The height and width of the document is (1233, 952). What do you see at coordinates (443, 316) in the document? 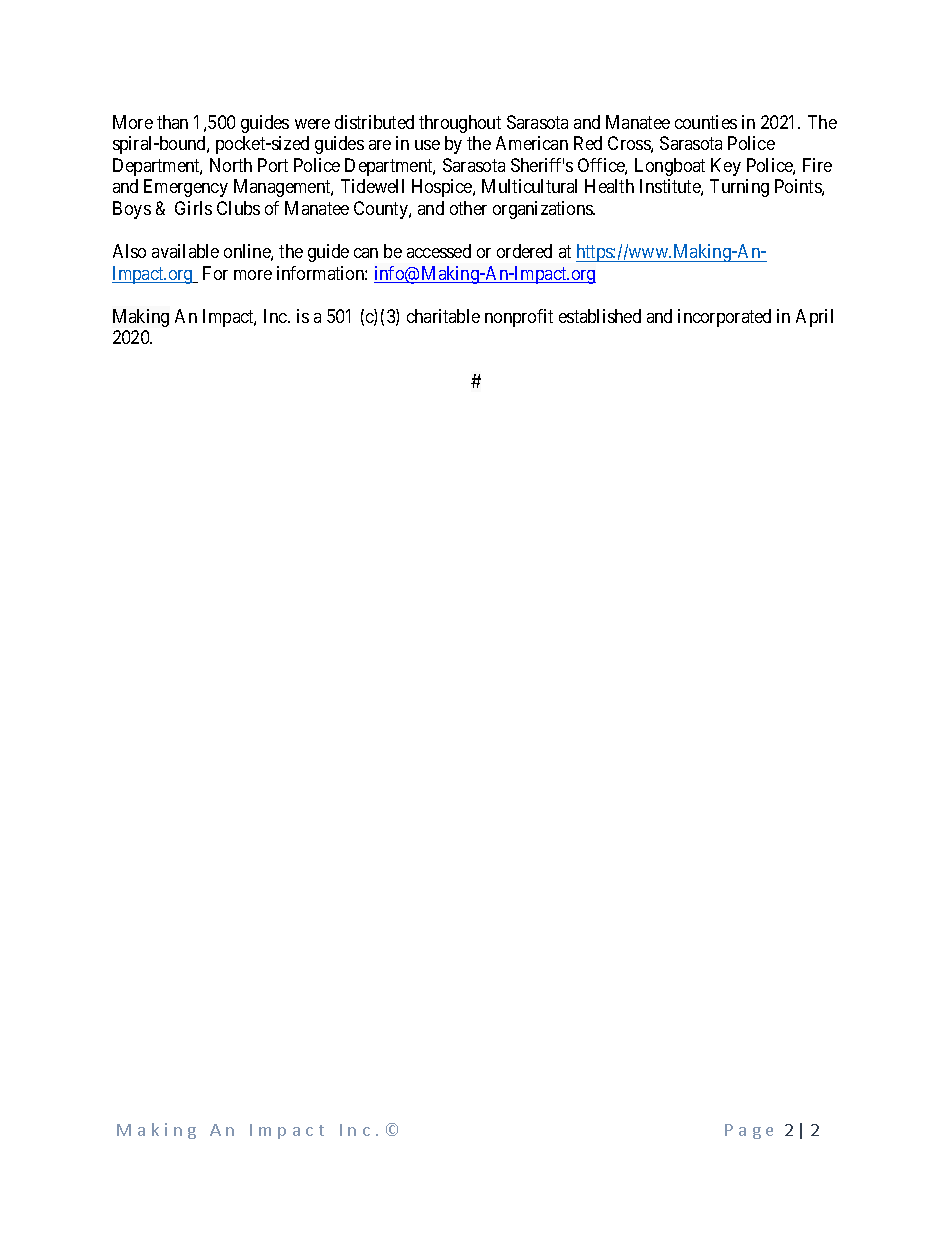
I see `charitable` at bounding box center [443, 316].
